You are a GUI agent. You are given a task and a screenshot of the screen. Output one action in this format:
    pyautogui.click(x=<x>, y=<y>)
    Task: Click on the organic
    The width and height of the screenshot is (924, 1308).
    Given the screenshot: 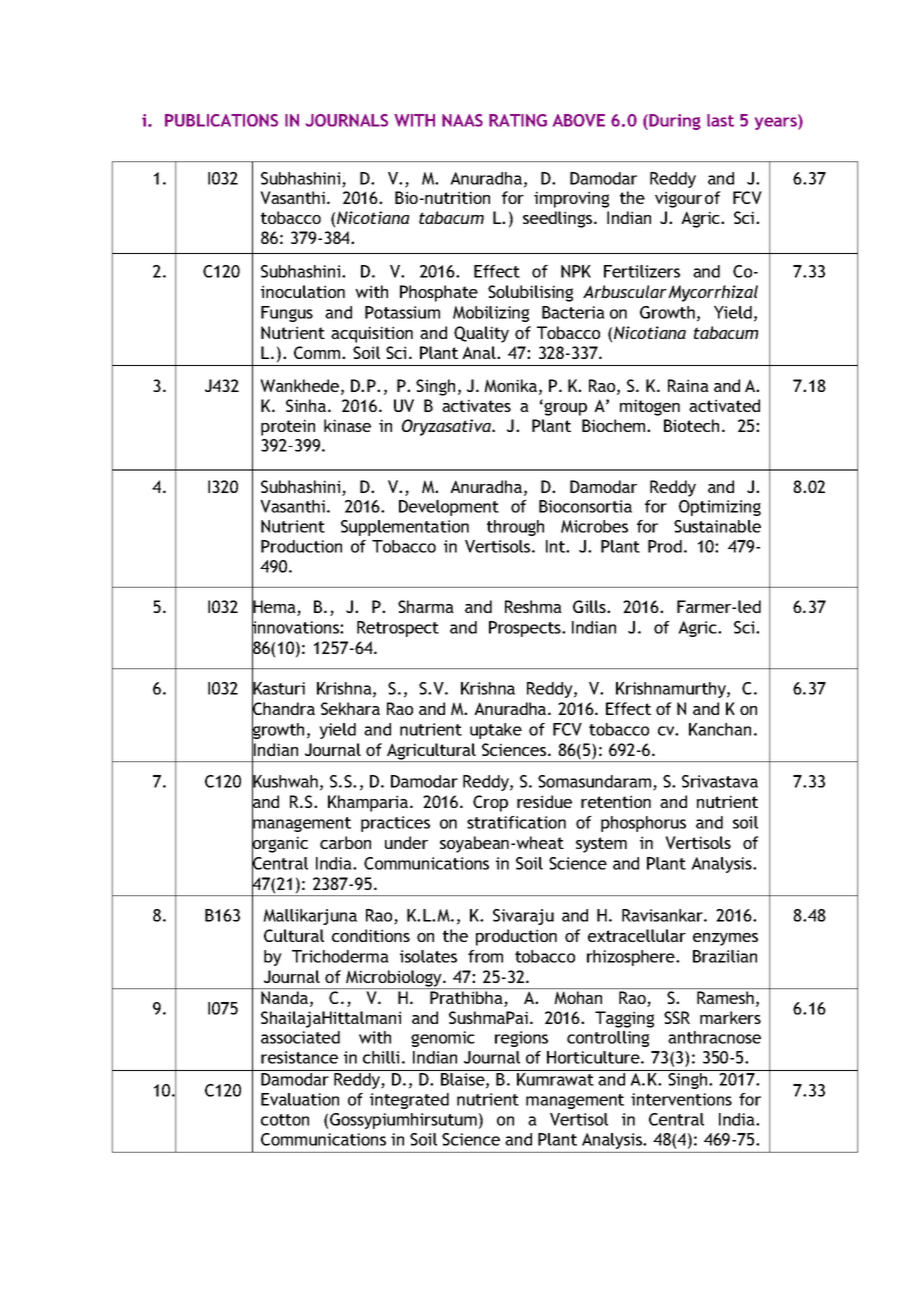 What is the action you would take?
    pyautogui.click(x=280, y=844)
